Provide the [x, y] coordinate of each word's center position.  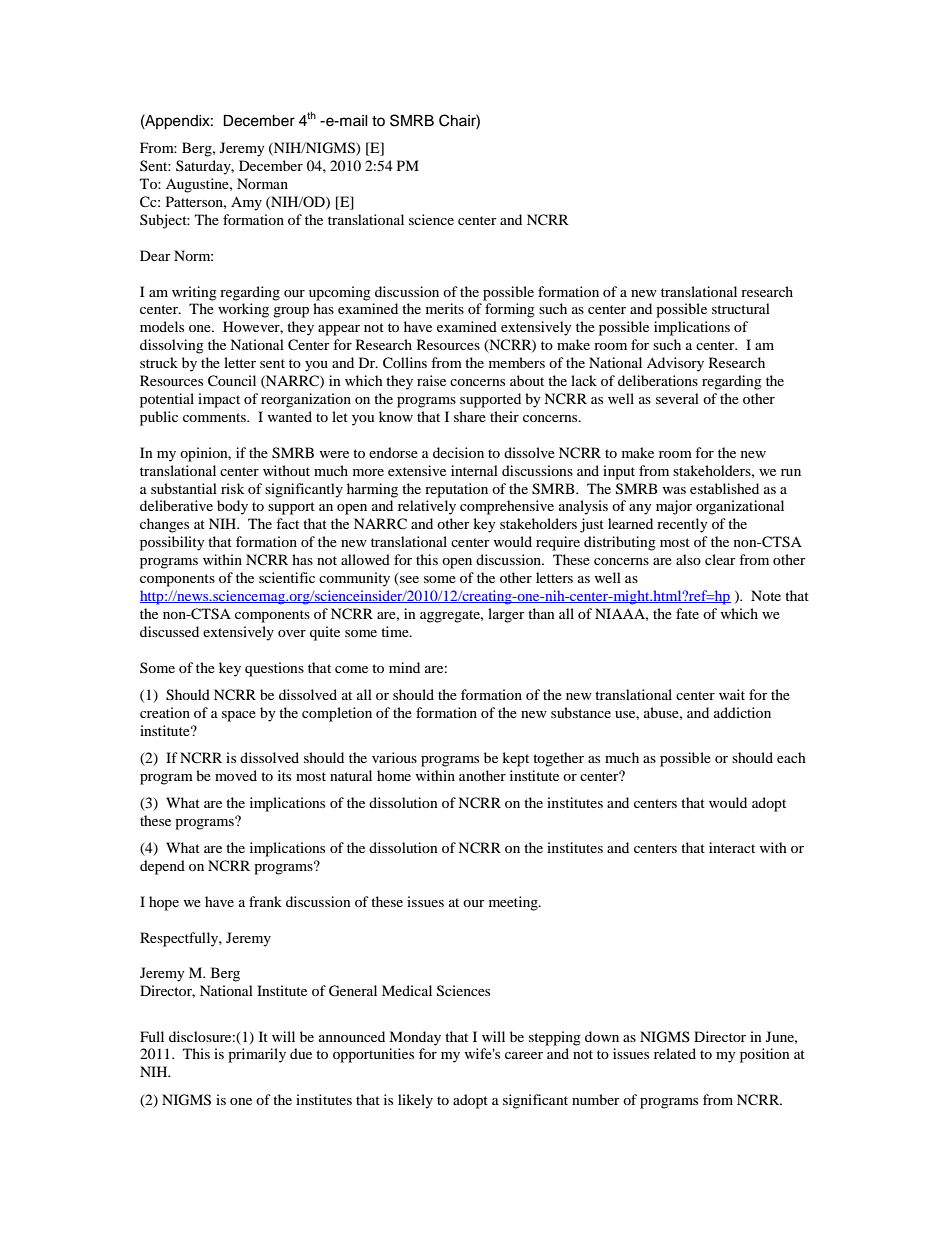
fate [687, 613]
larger [506, 615]
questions [274, 669]
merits [445, 308]
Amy [246, 203]
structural [741, 308]
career [524, 1055]
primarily [257, 1055]
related [675, 1053]
